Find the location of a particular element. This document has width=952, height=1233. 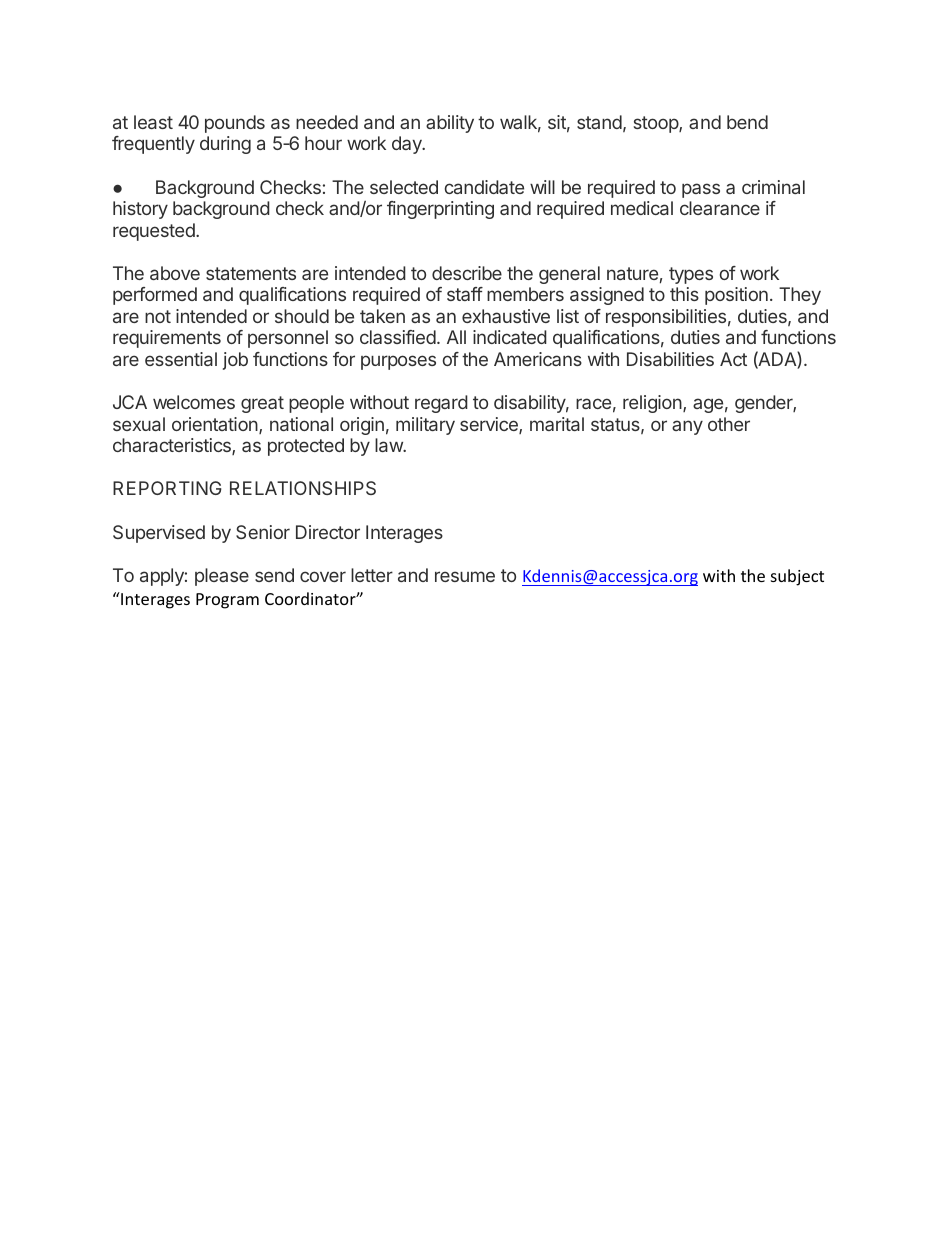

law is located at coordinates (390, 445).
